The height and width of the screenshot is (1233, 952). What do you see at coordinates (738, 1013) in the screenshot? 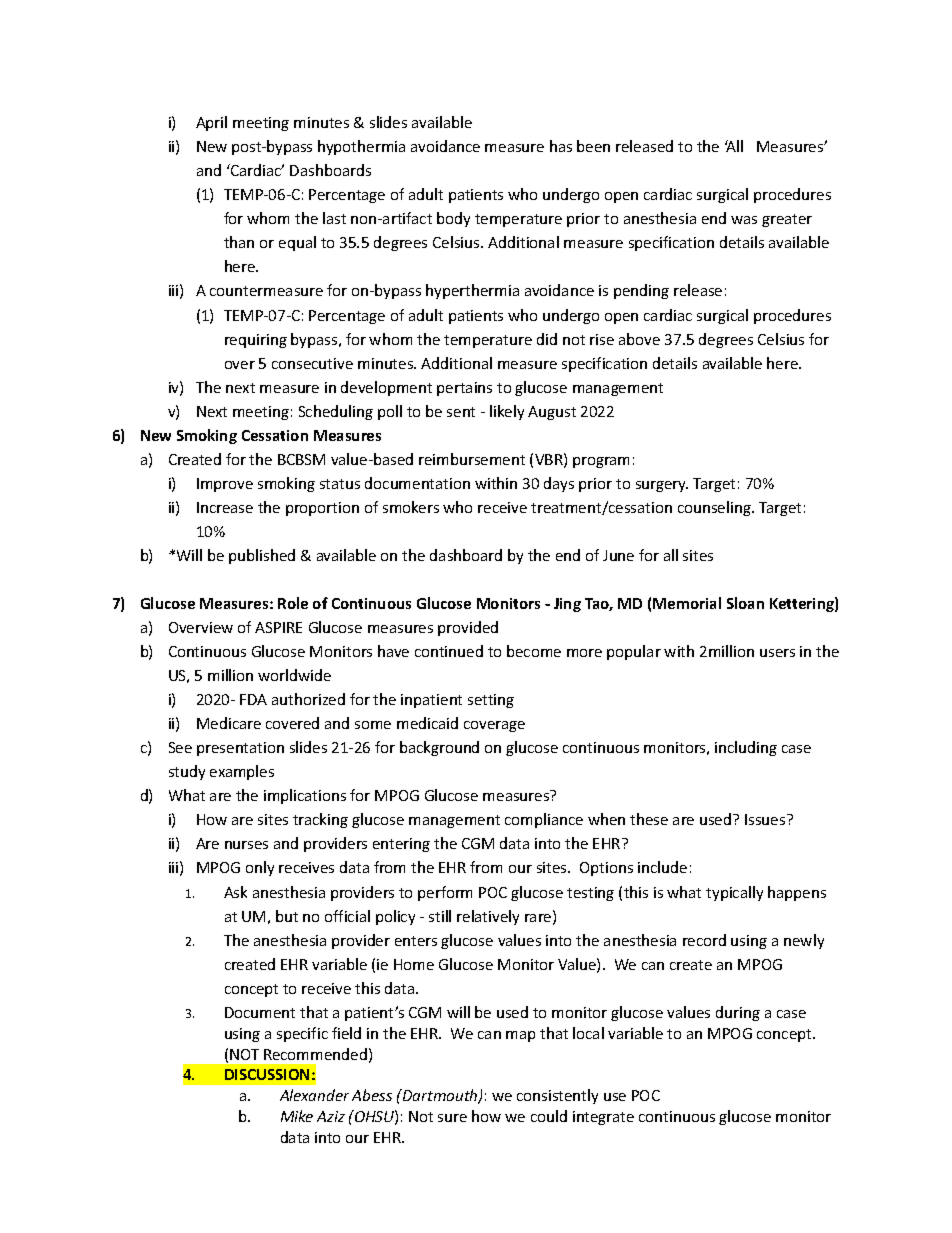
I see `during` at bounding box center [738, 1013].
